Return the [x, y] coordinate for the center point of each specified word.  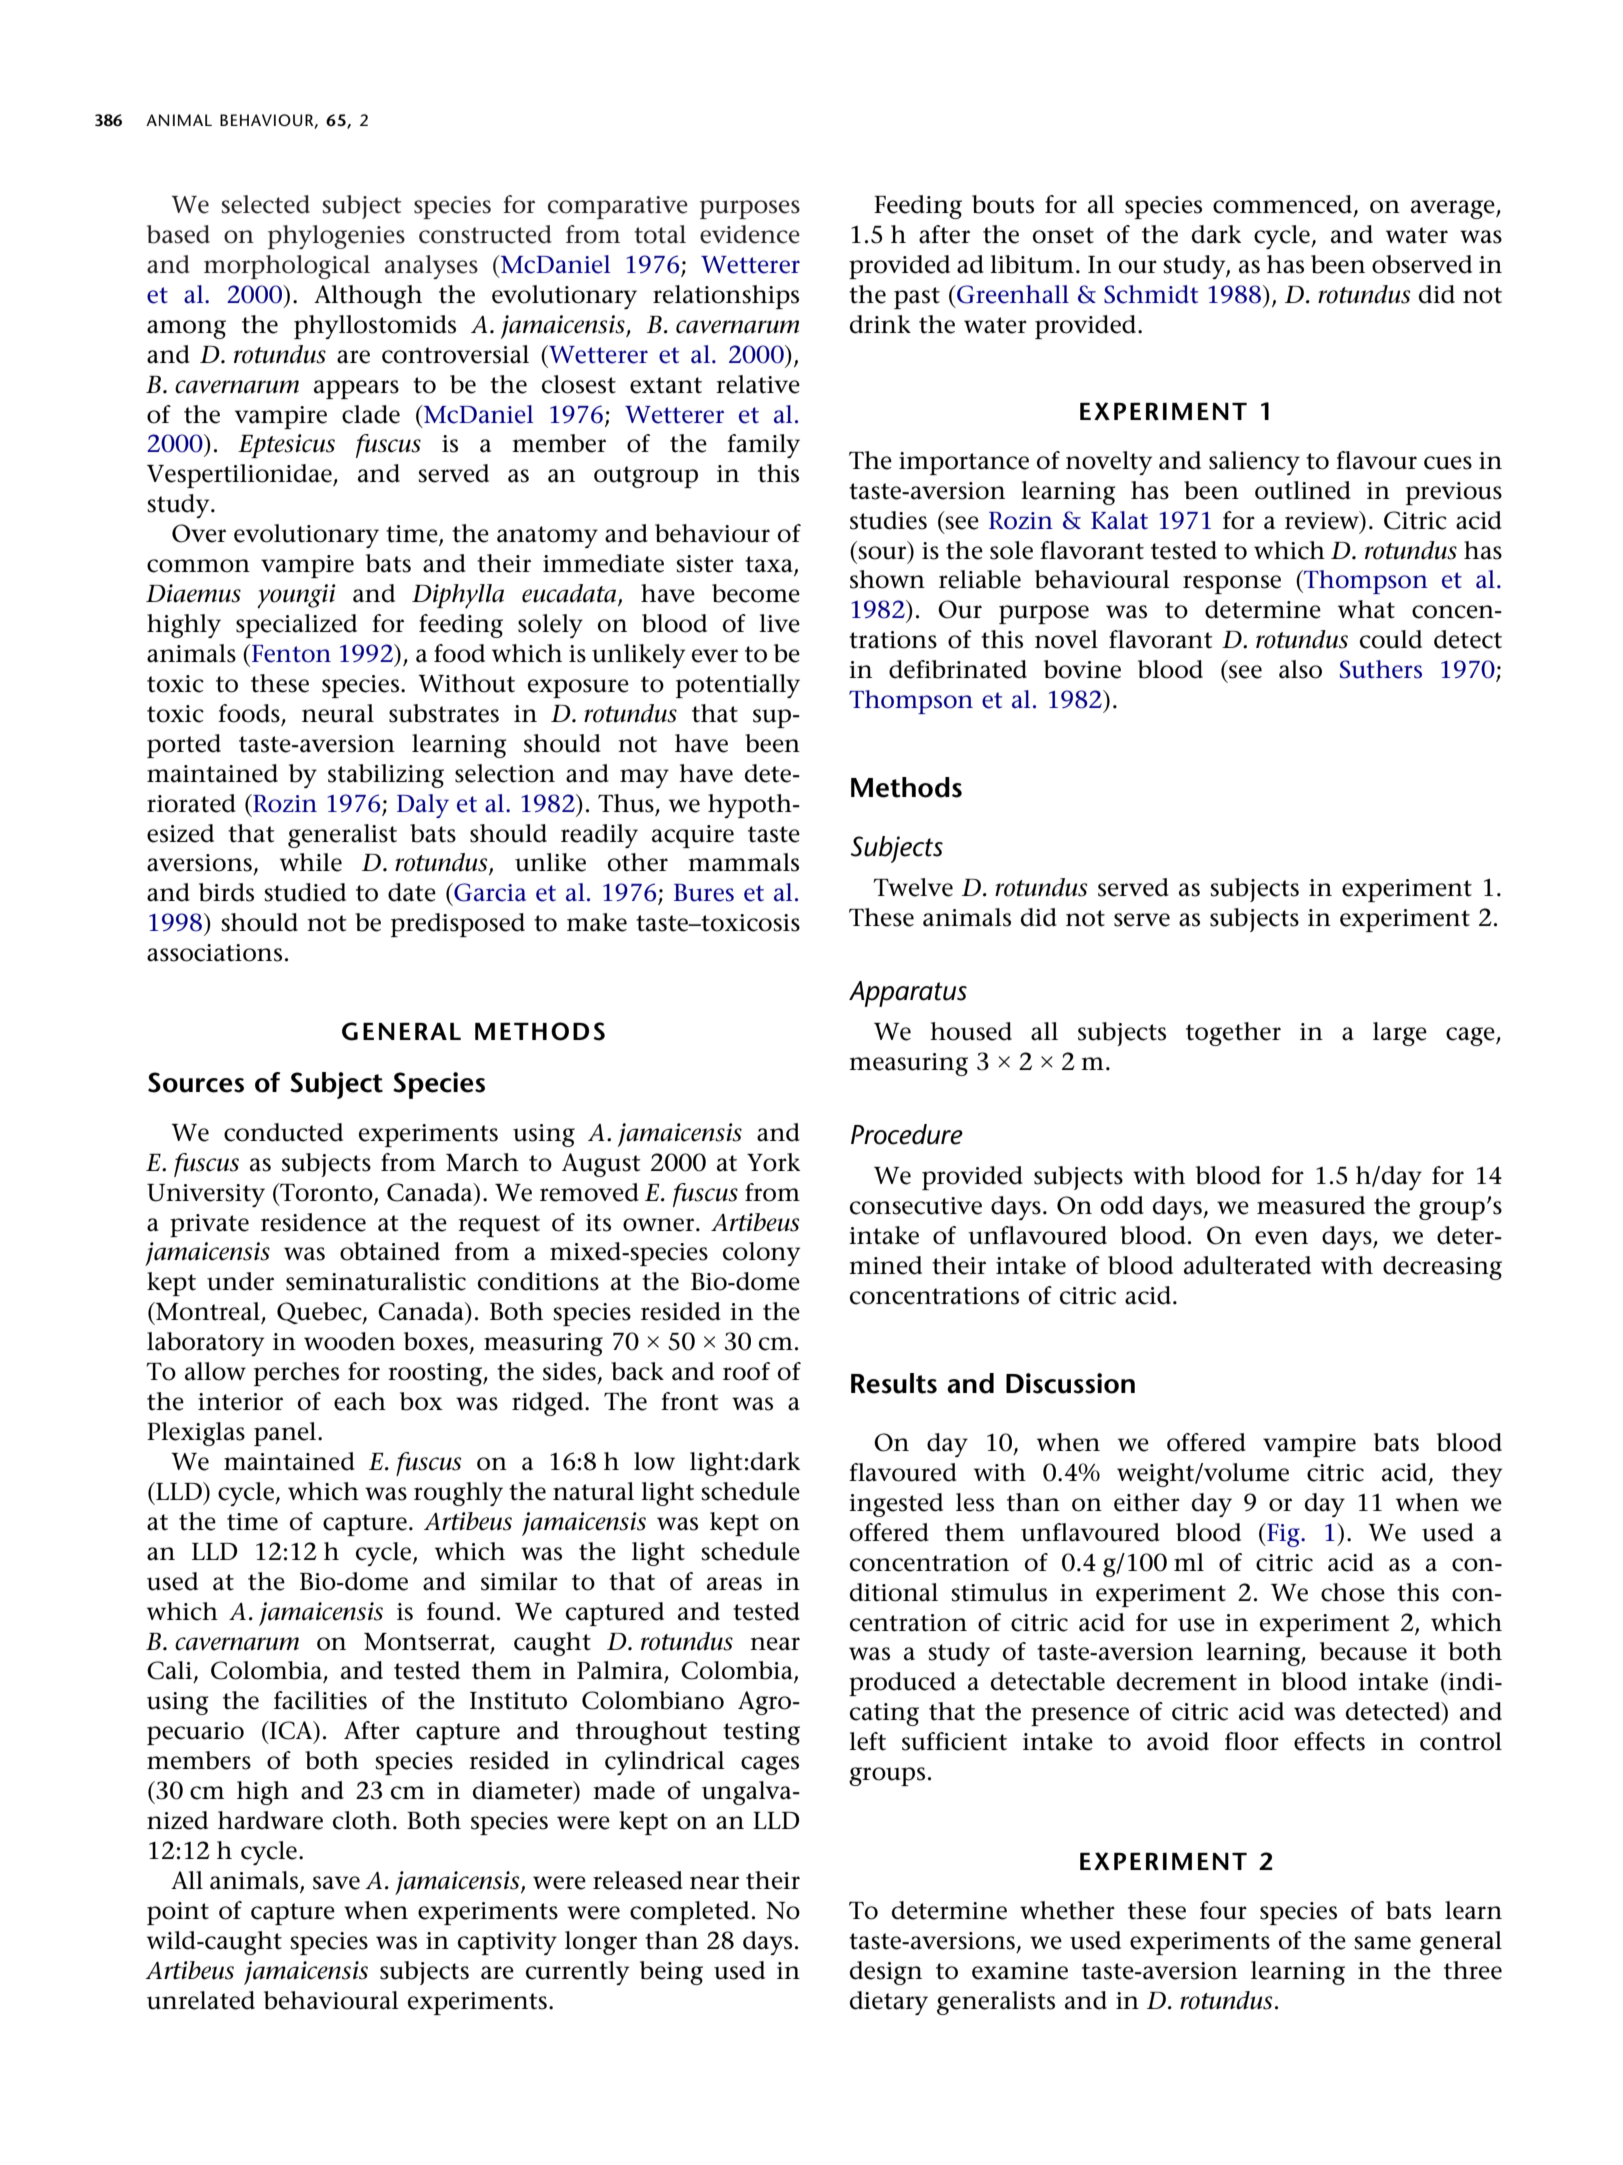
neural [338, 713]
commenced [1284, 205]
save [336, 1883]
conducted [283, 1132]
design [886, 1973]
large [1400, 1034]
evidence [750, 234]
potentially [738, 686]
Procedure [907, 1134]
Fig [1283, 1535]
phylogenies [336, 237]
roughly [458, 1494]
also [1300, 669]
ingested [896, 1505]
